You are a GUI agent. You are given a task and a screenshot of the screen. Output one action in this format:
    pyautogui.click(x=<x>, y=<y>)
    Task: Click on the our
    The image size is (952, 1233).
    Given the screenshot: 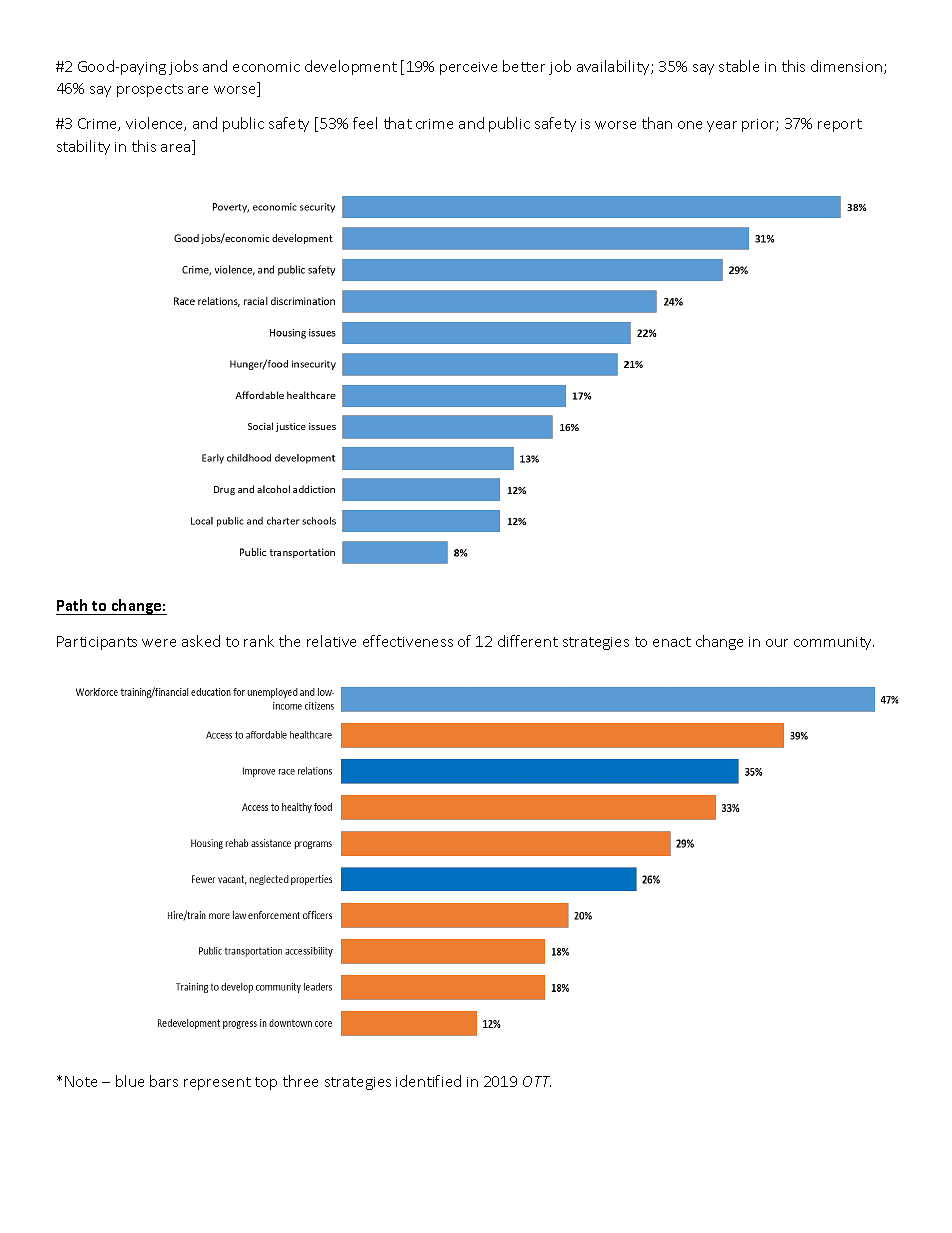 What is the action you would take?
    pyautogui.click(x=777, y=643)
